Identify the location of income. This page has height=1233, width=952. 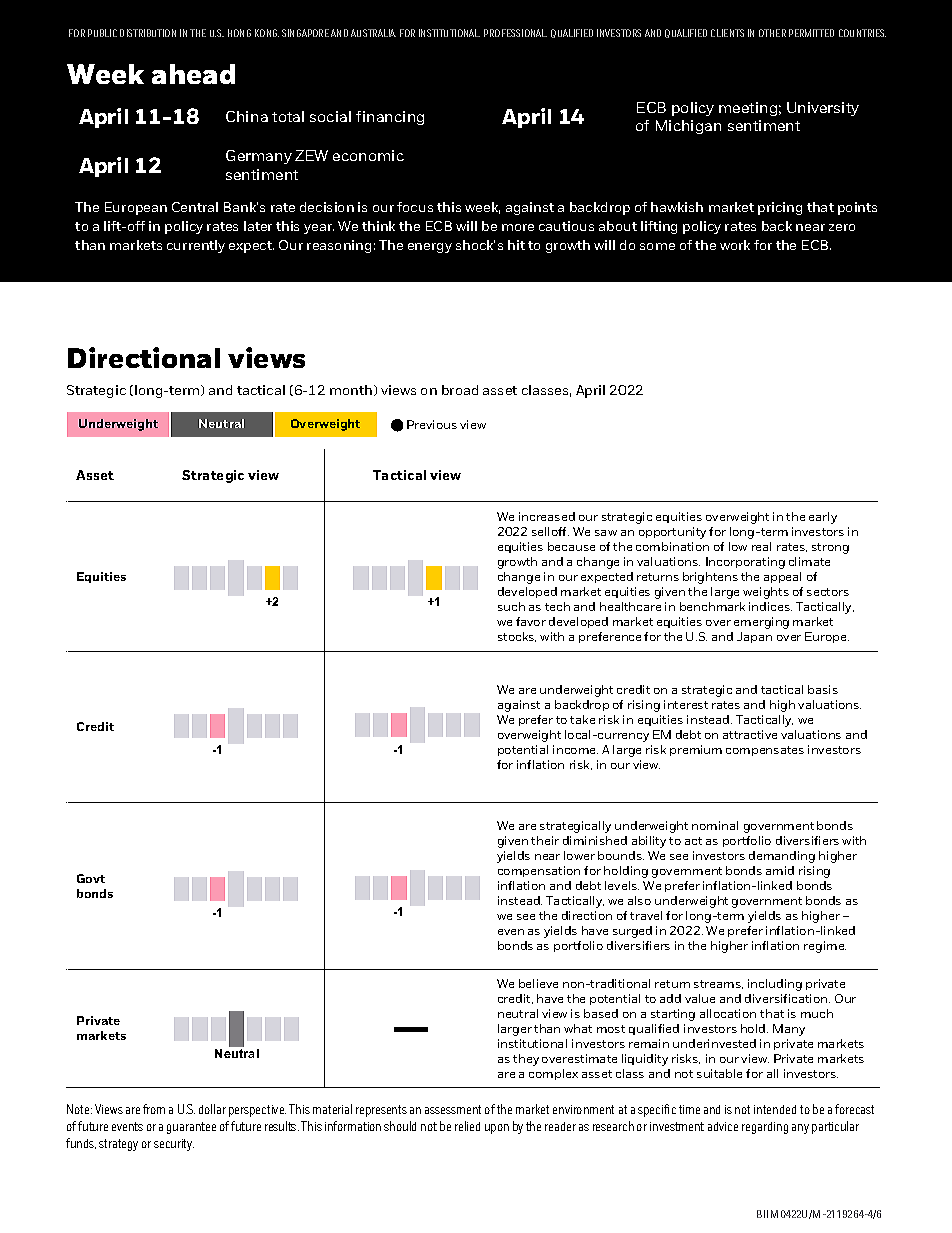
(575, 749).
